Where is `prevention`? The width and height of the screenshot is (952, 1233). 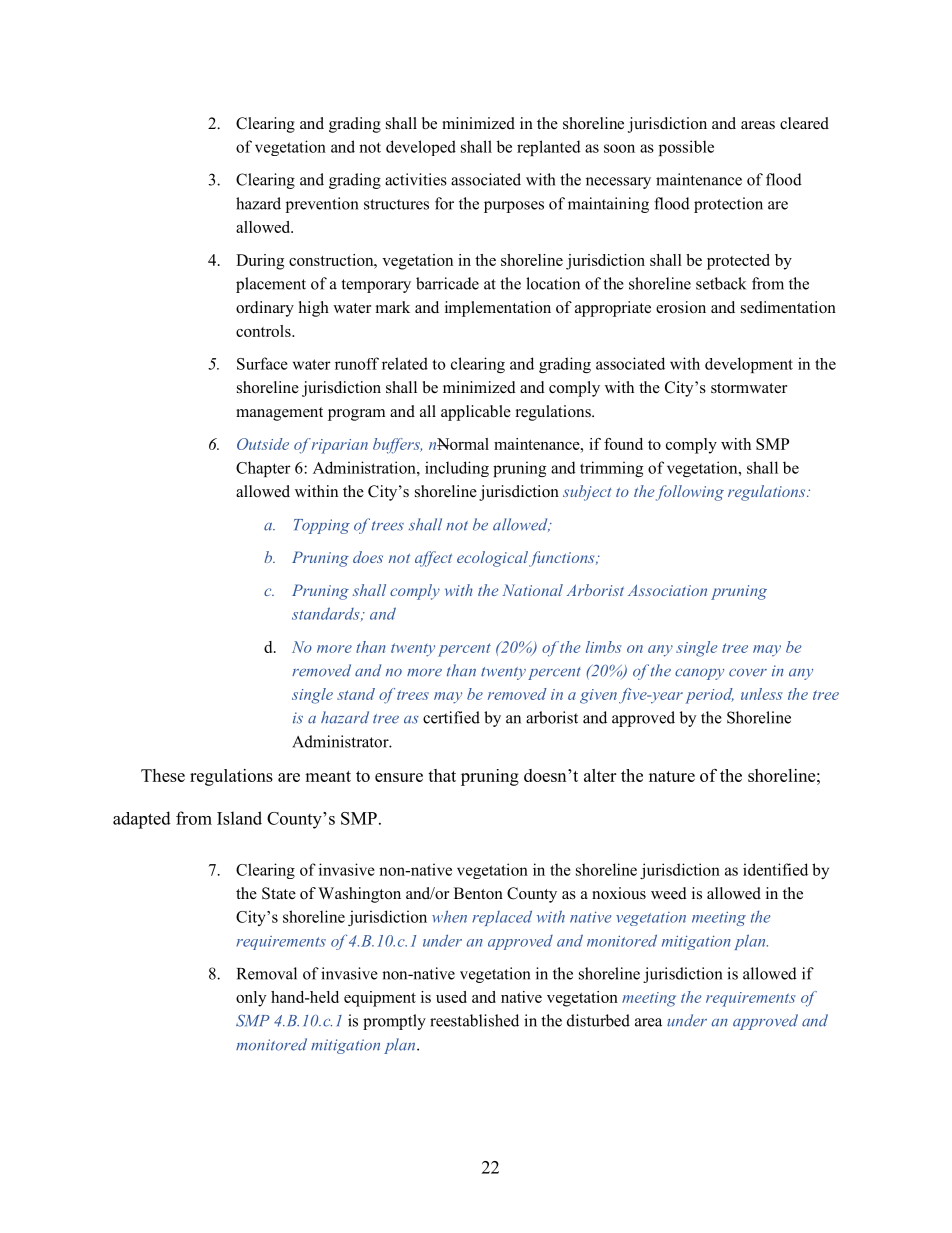
prevention is located at coordinates (322, 205).
